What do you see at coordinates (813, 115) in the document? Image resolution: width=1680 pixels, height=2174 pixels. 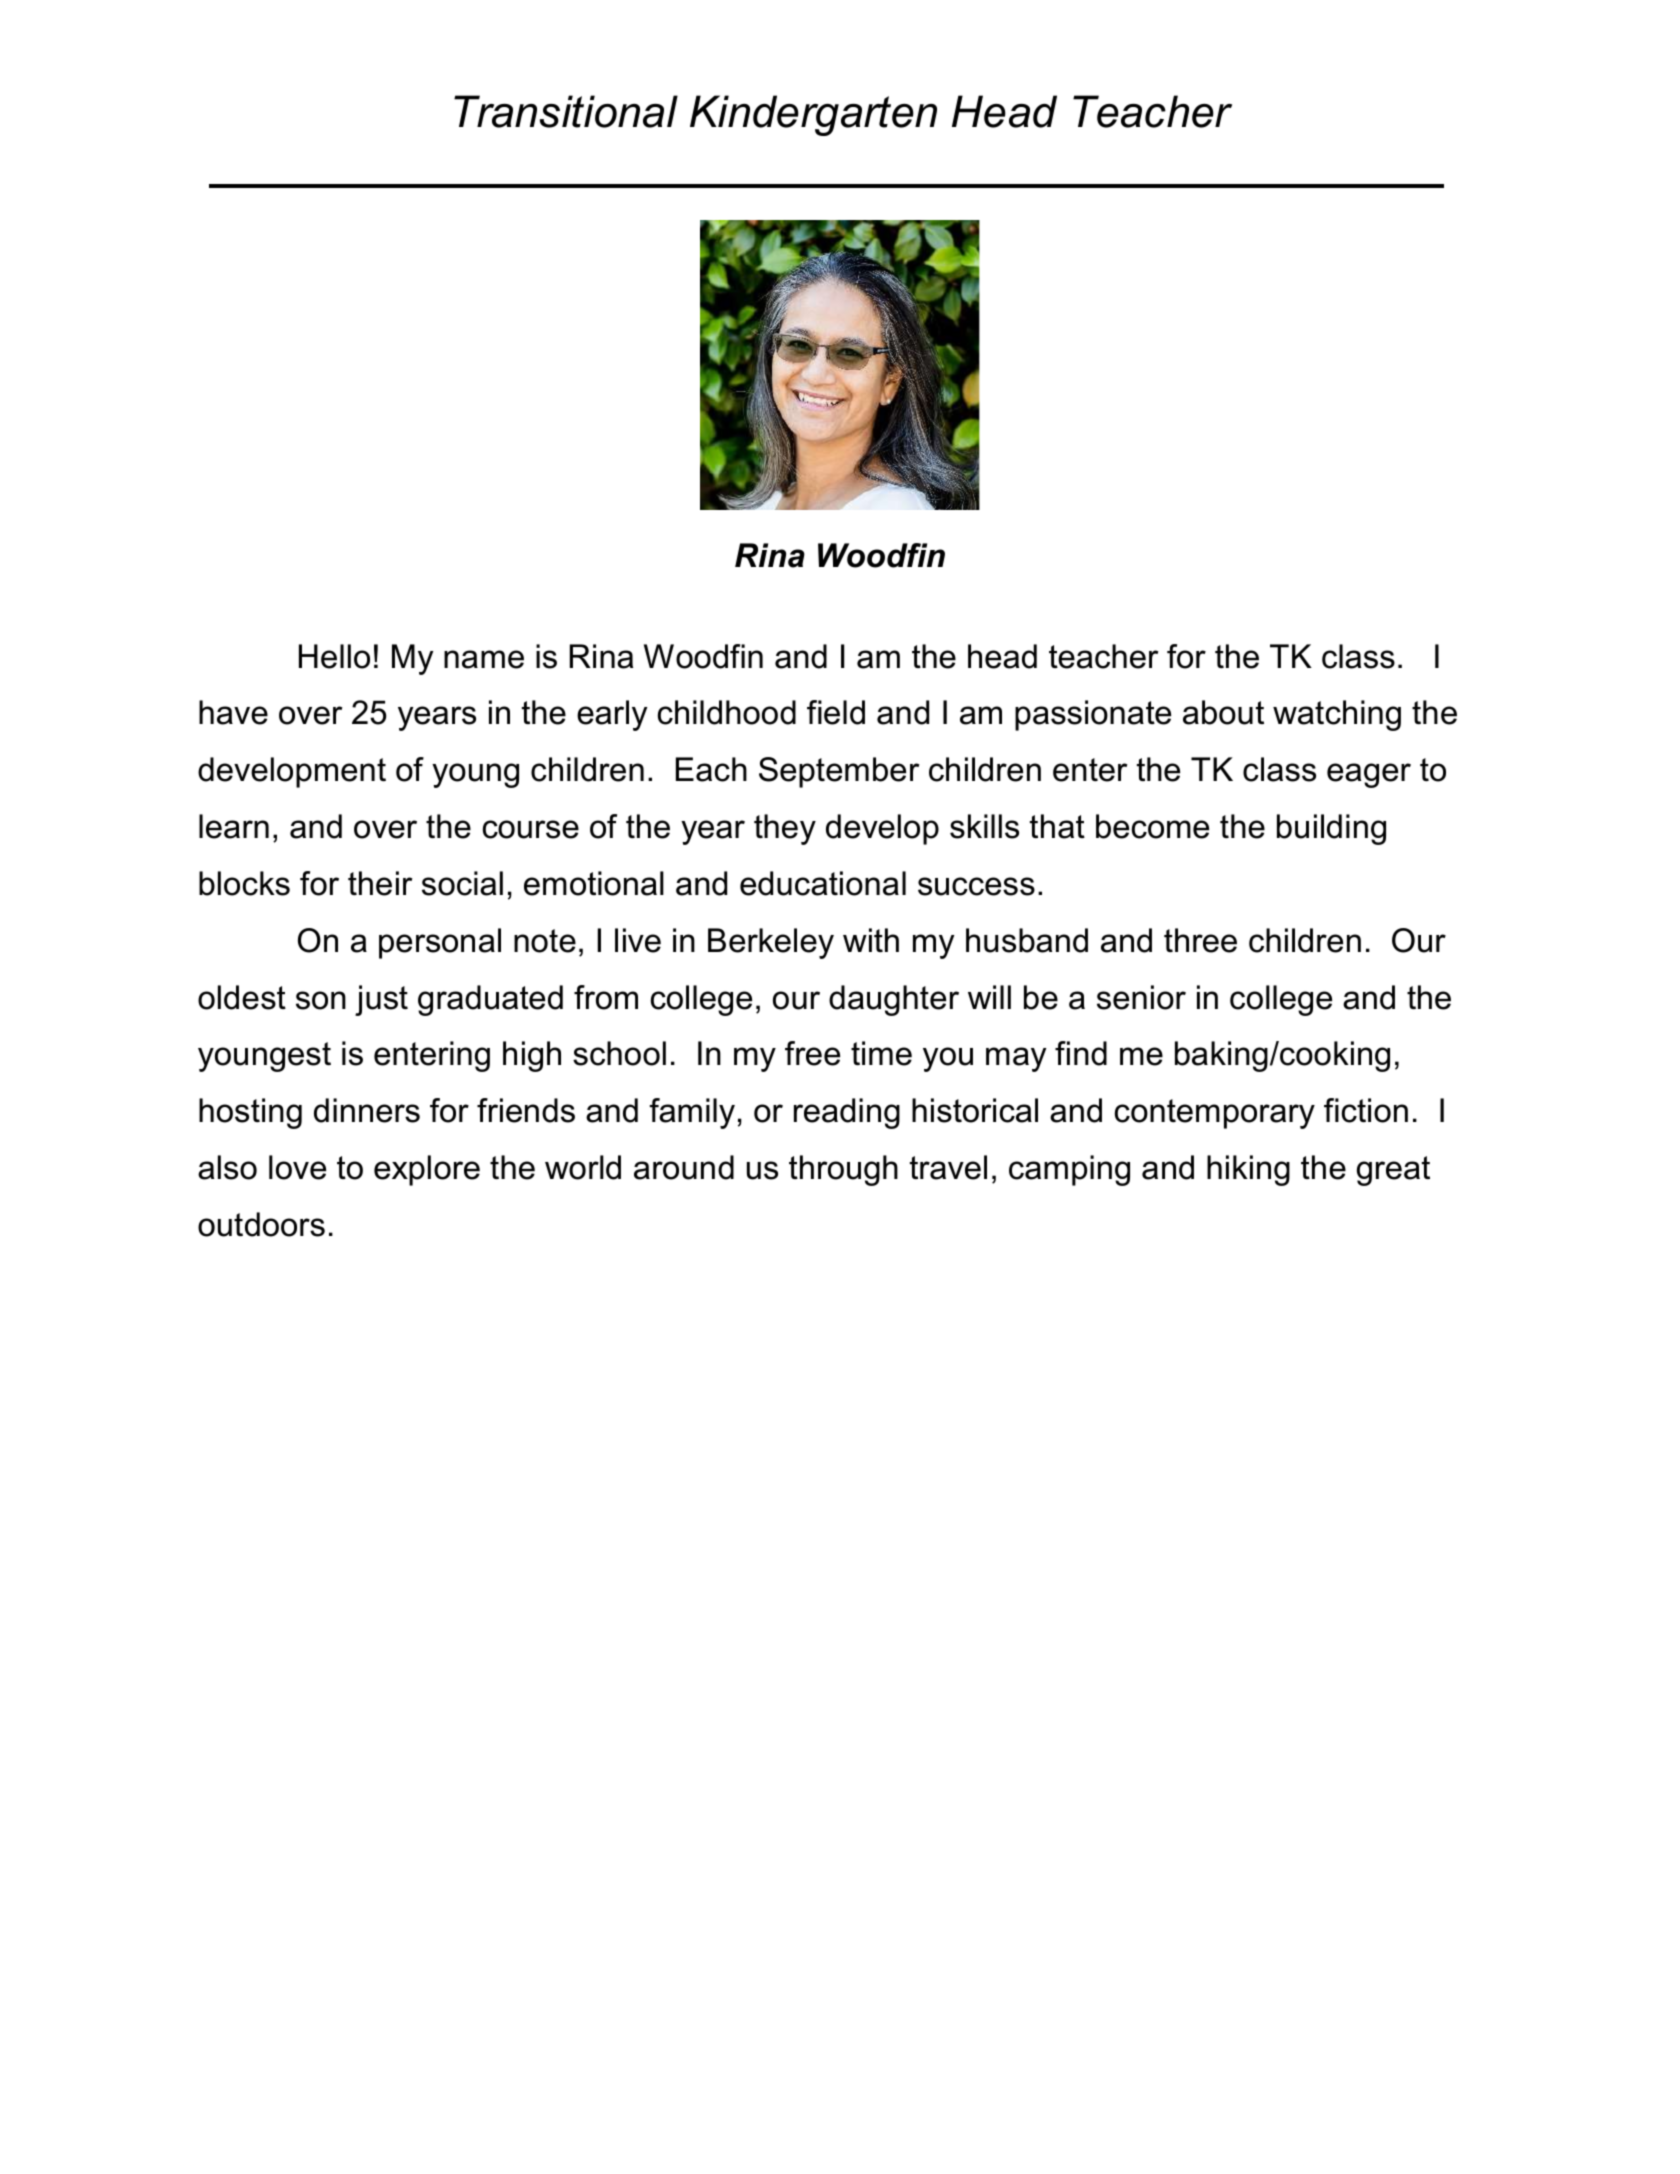 I see `Kindergarten` at bounding box center [813, 115].
